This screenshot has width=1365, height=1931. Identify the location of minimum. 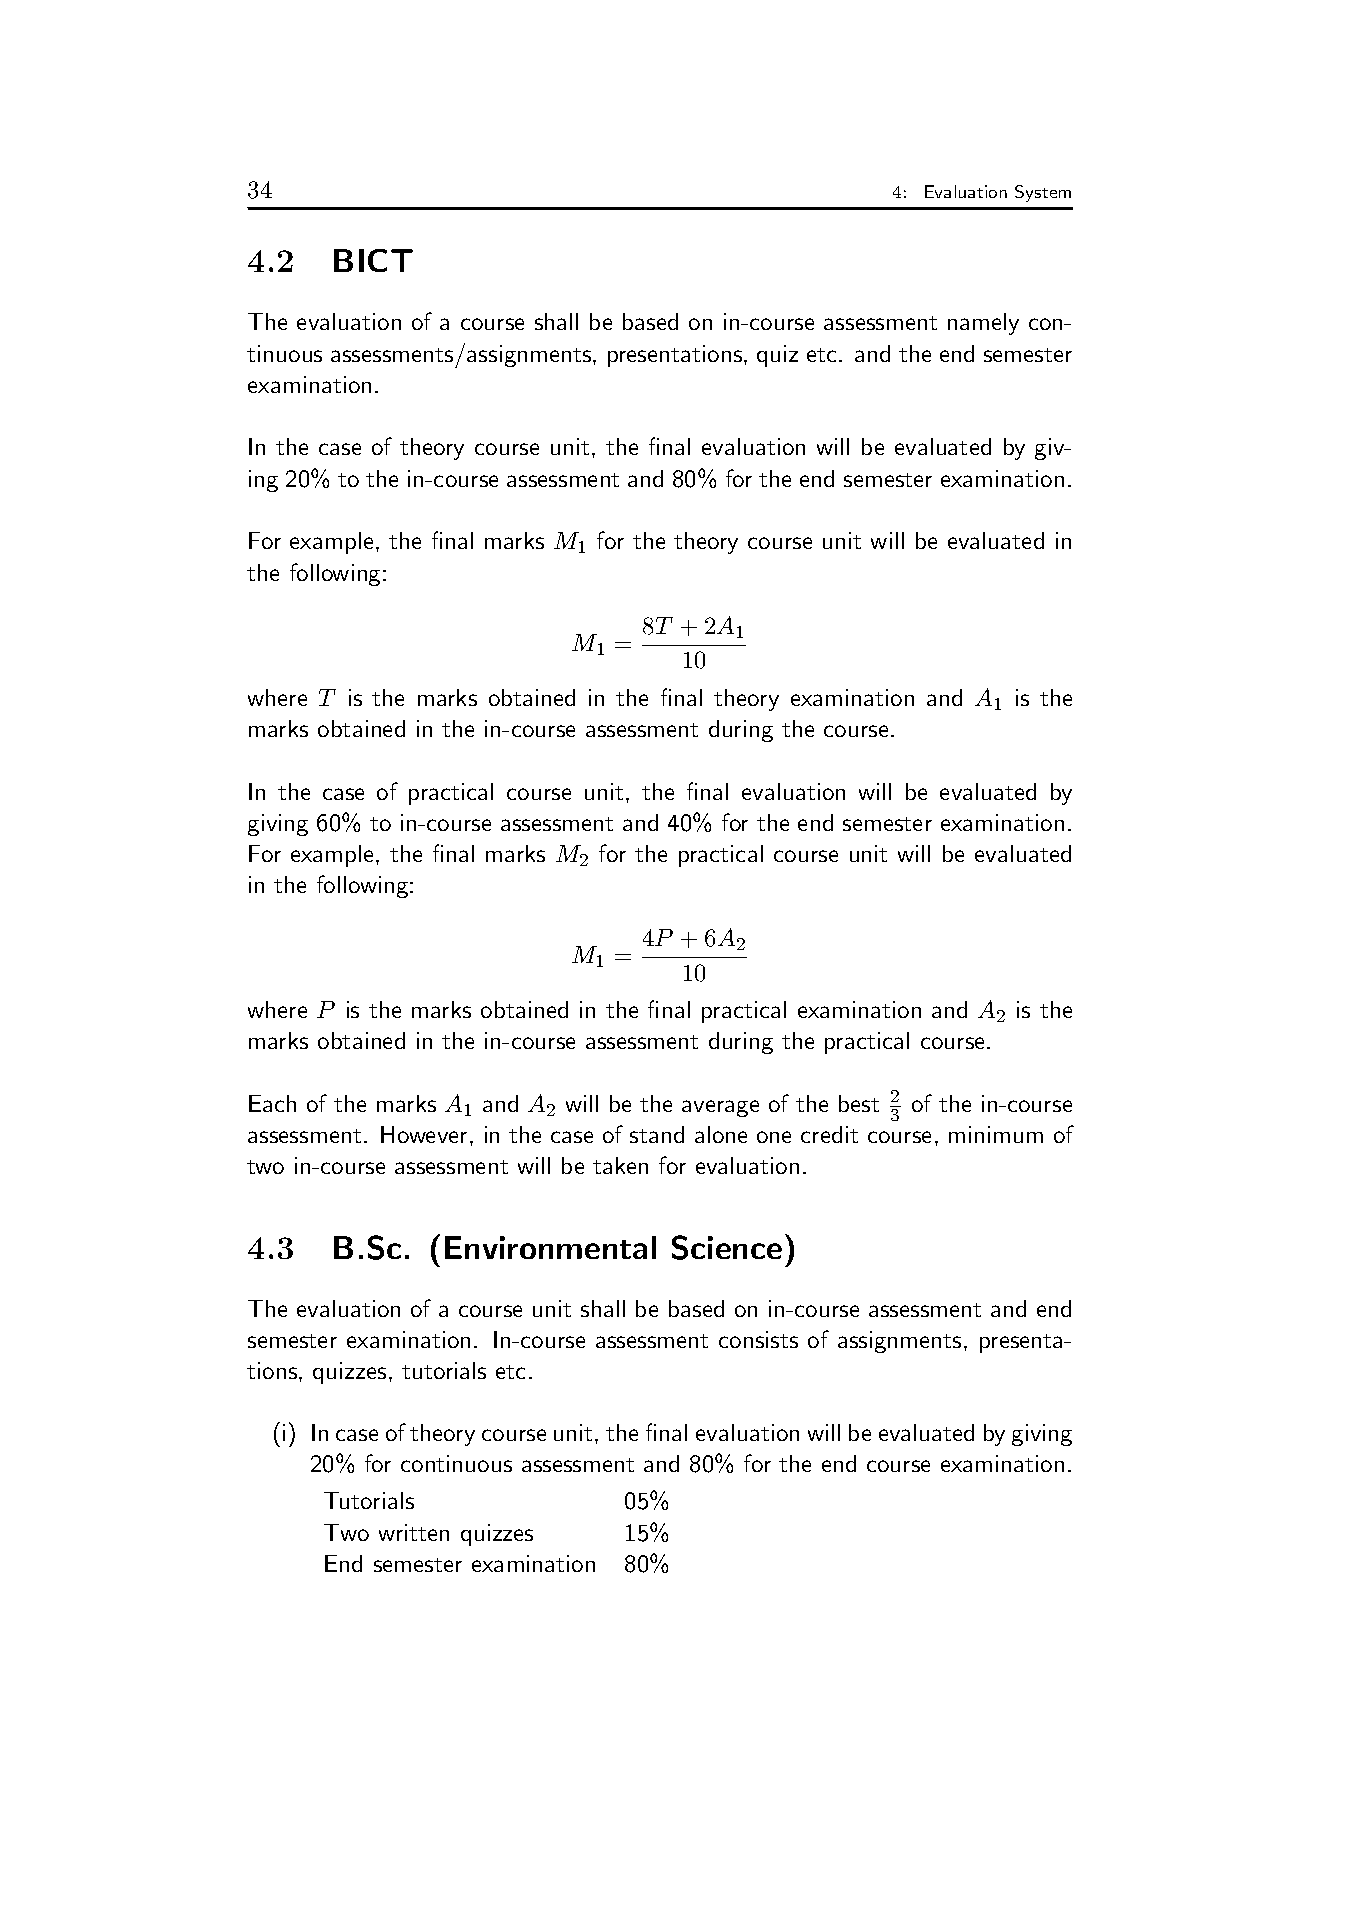
(996, 1134).
